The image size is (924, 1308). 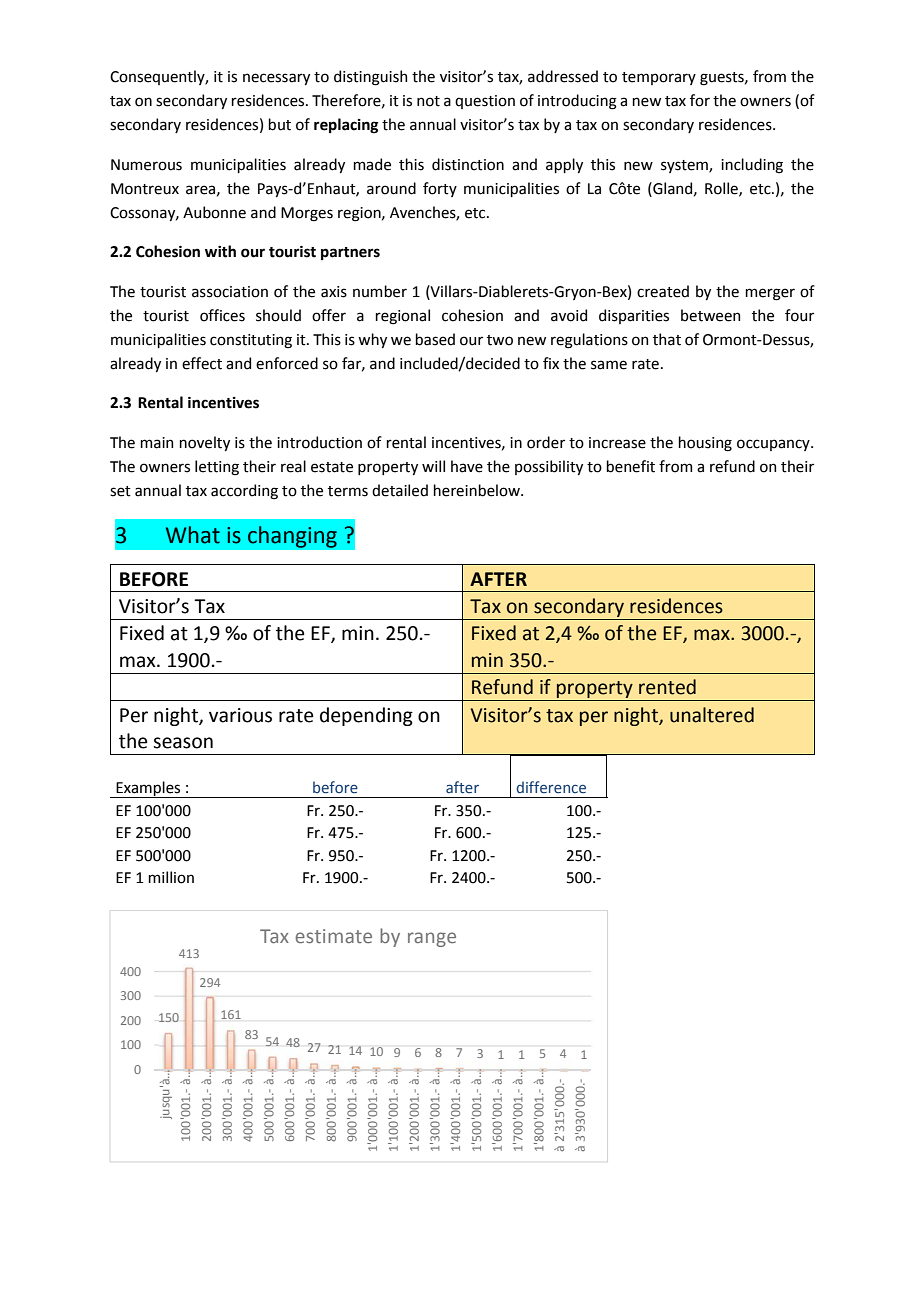 What do you see at coordinates (659, 78) in the document?
I see `temporary` at bounding box center [659, 78].
